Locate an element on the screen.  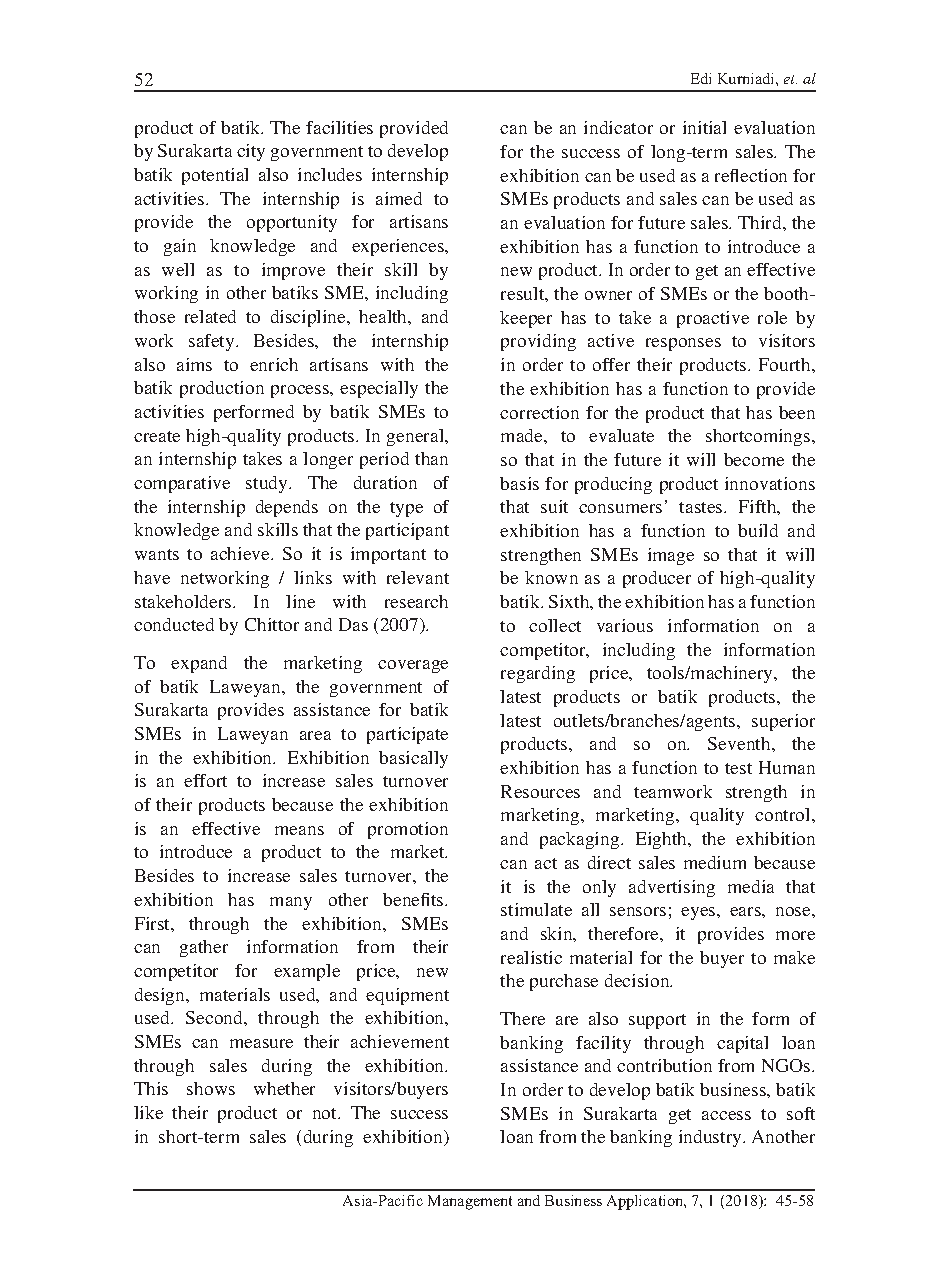
potential is located at coordinates (215, 176).
